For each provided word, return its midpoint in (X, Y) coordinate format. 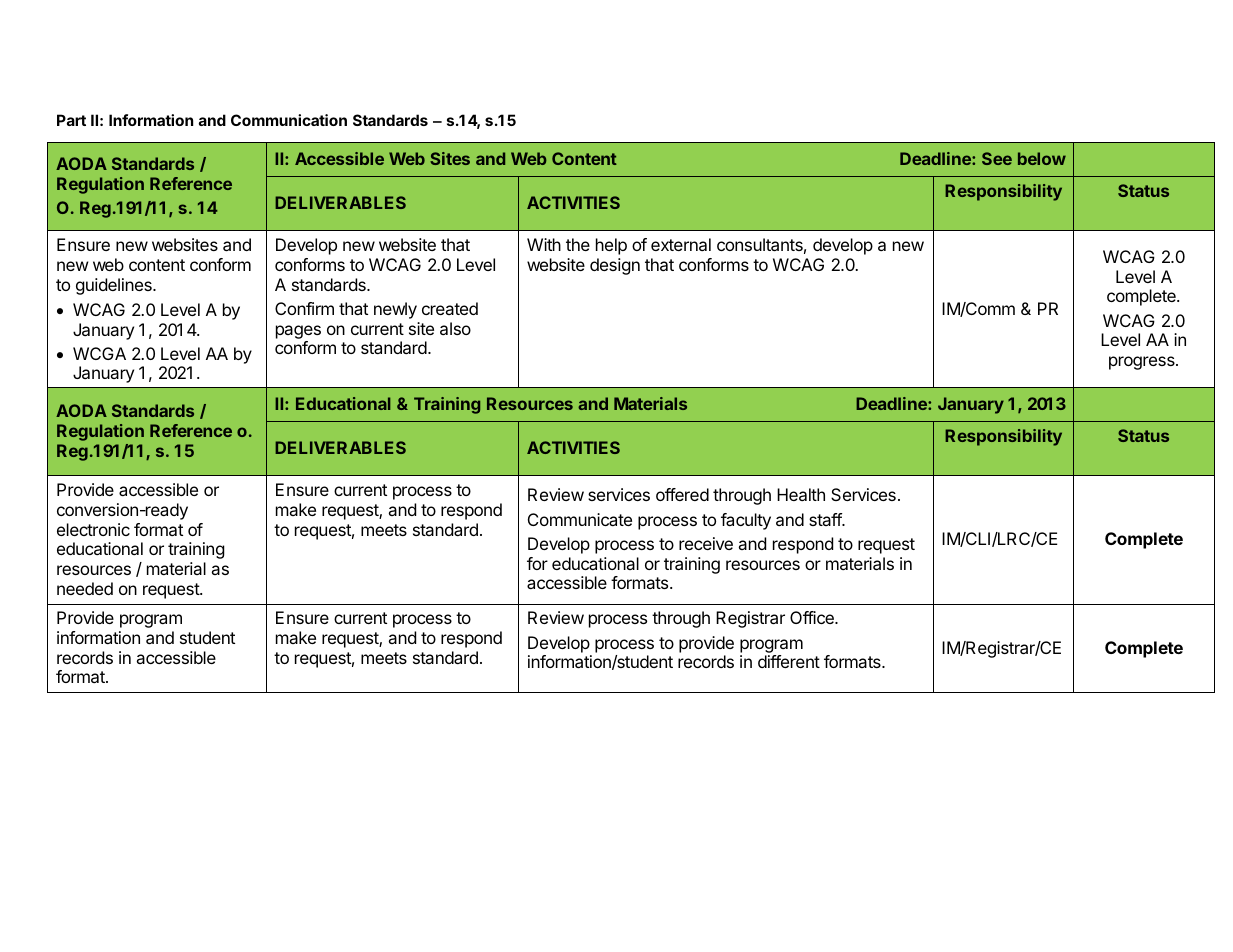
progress (1143, 363)
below (1042, 158)
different (789, 661)
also (455, 328)
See (997, 158)
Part (71, 120)
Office (813, 617)
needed (85, 588)
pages (298, 332)
